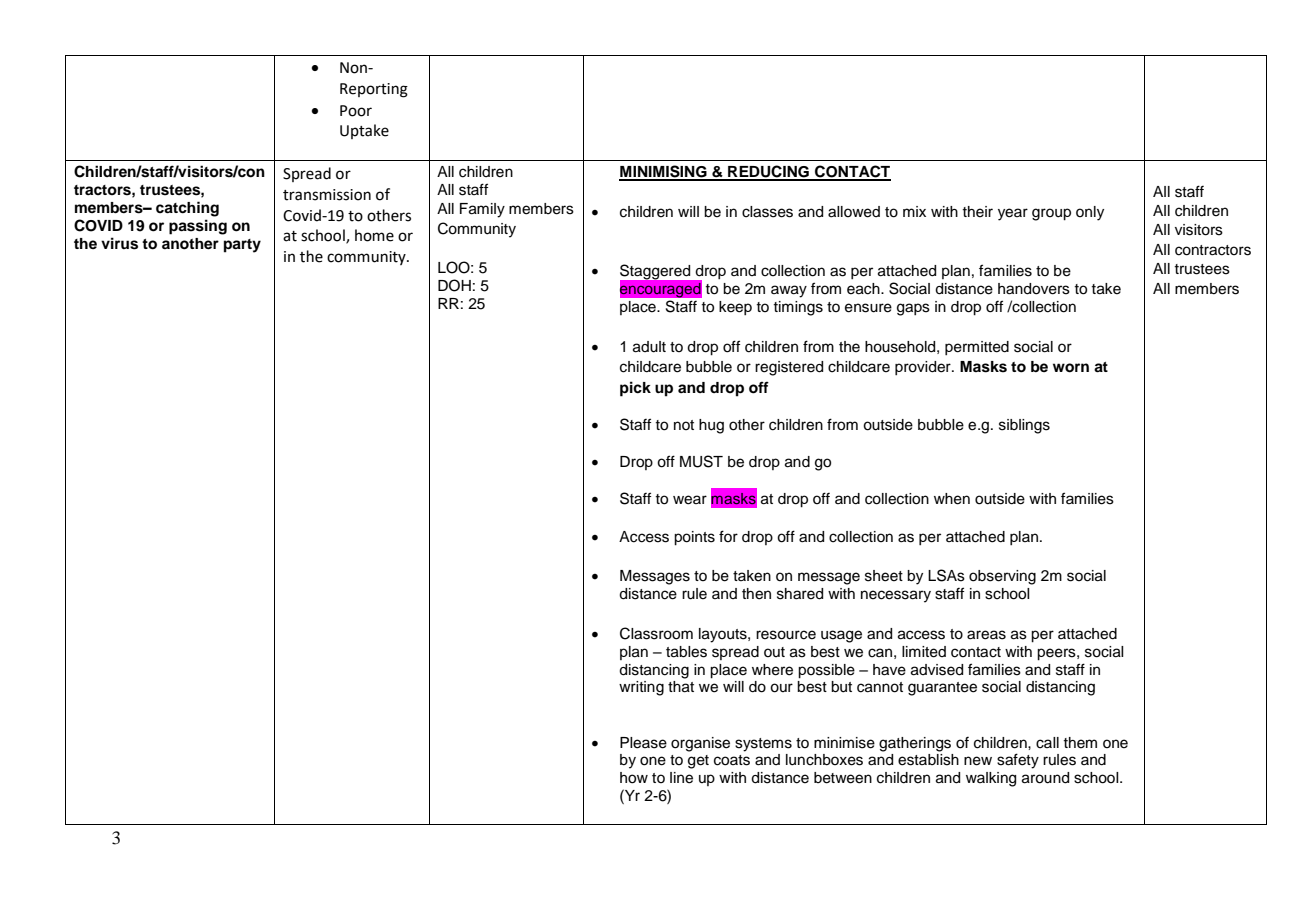 The height and width of the image is (924, 1308). Describe the element at coordinates (242, 246) in the image. I see `party` at that location.
